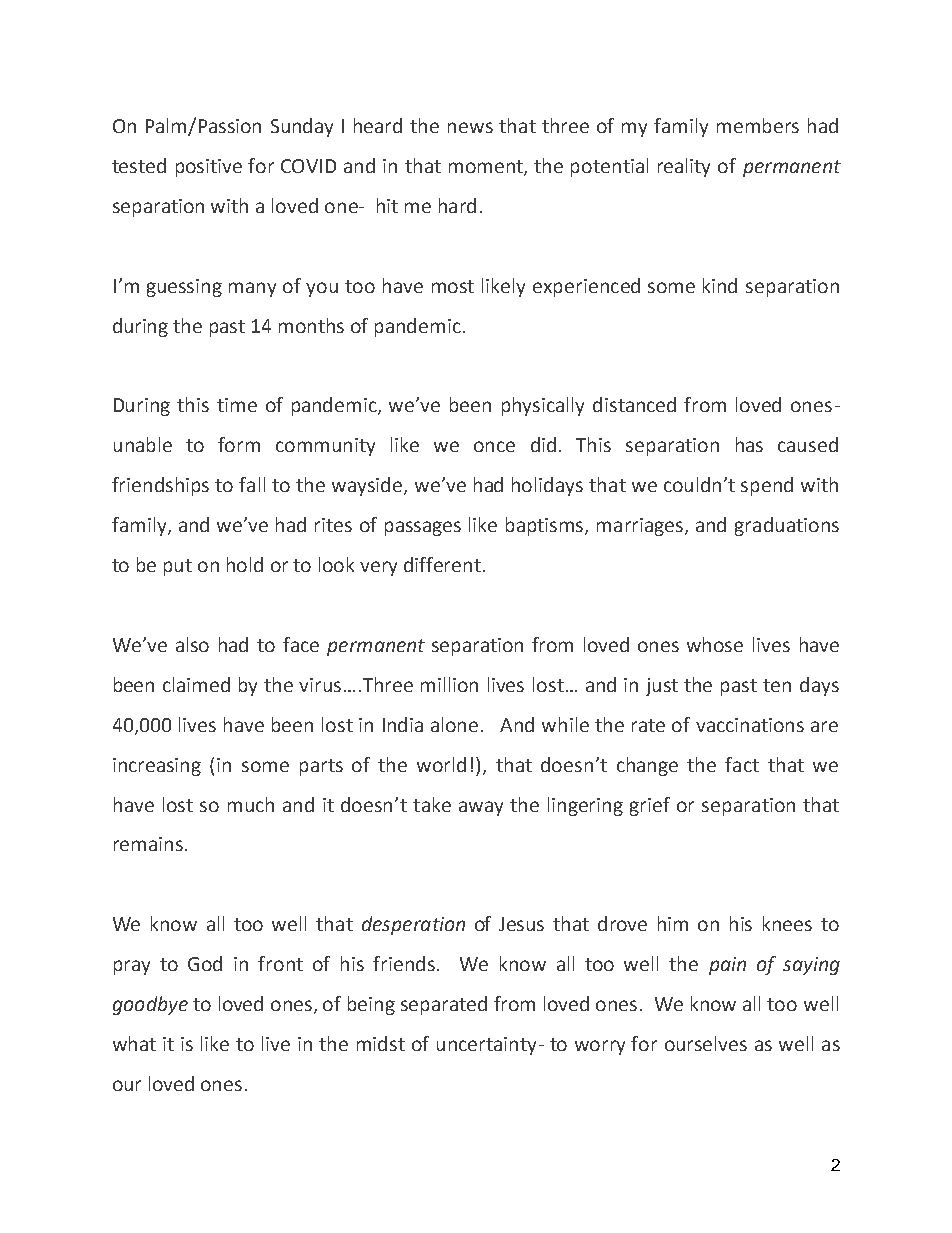  Describe the element at coordinates (442, 564) in the image. I see `different` at that location.
